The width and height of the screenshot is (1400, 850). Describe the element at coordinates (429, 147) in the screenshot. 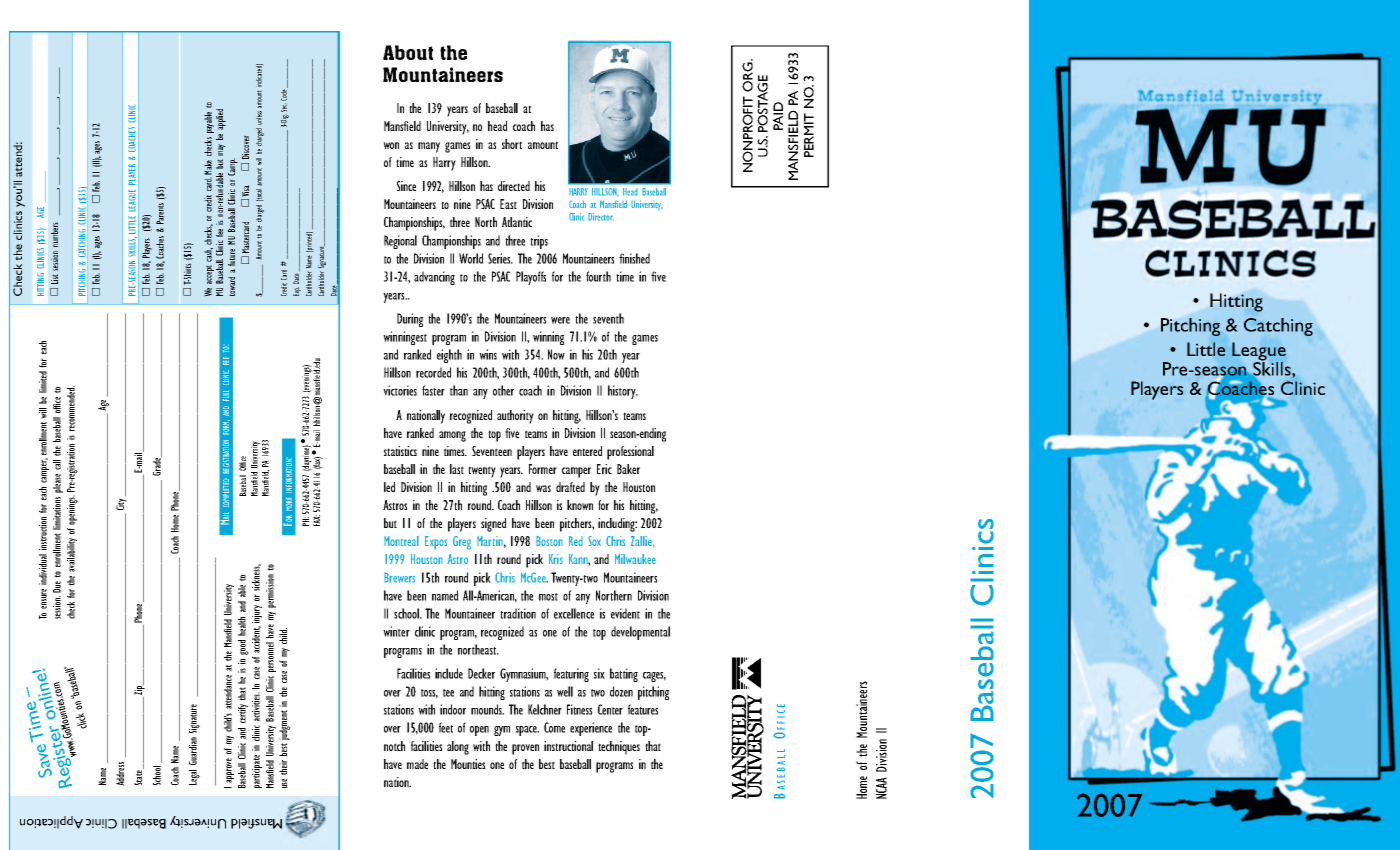

I see `many` at that location.
